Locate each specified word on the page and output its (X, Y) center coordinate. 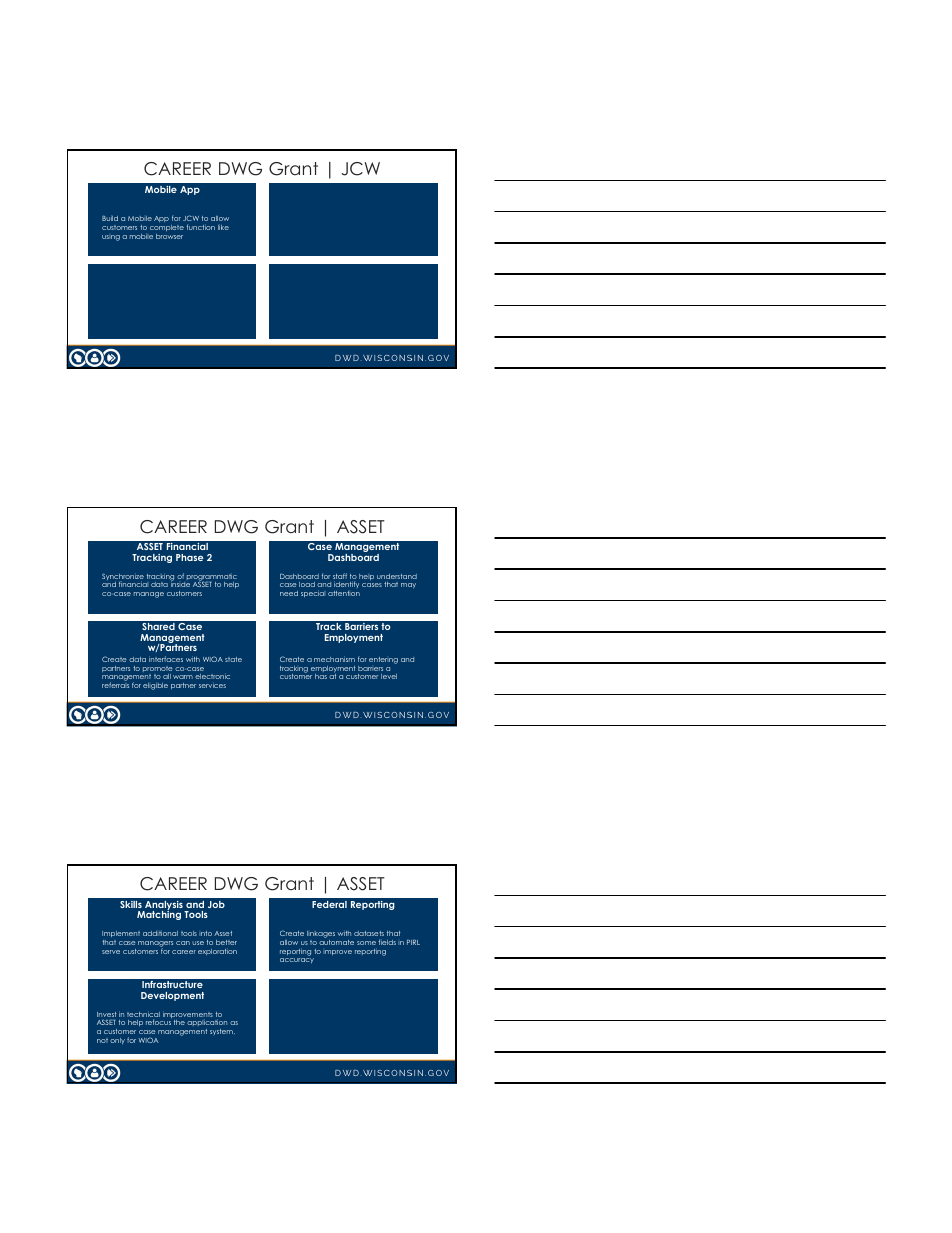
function (201, 227)
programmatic (212, 578)
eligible (155, 686)
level (389, 676)
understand (397, 576)
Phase (189, 557)
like (223, 227)
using (111, 238)
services (212, 686)
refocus (158, 1022)
